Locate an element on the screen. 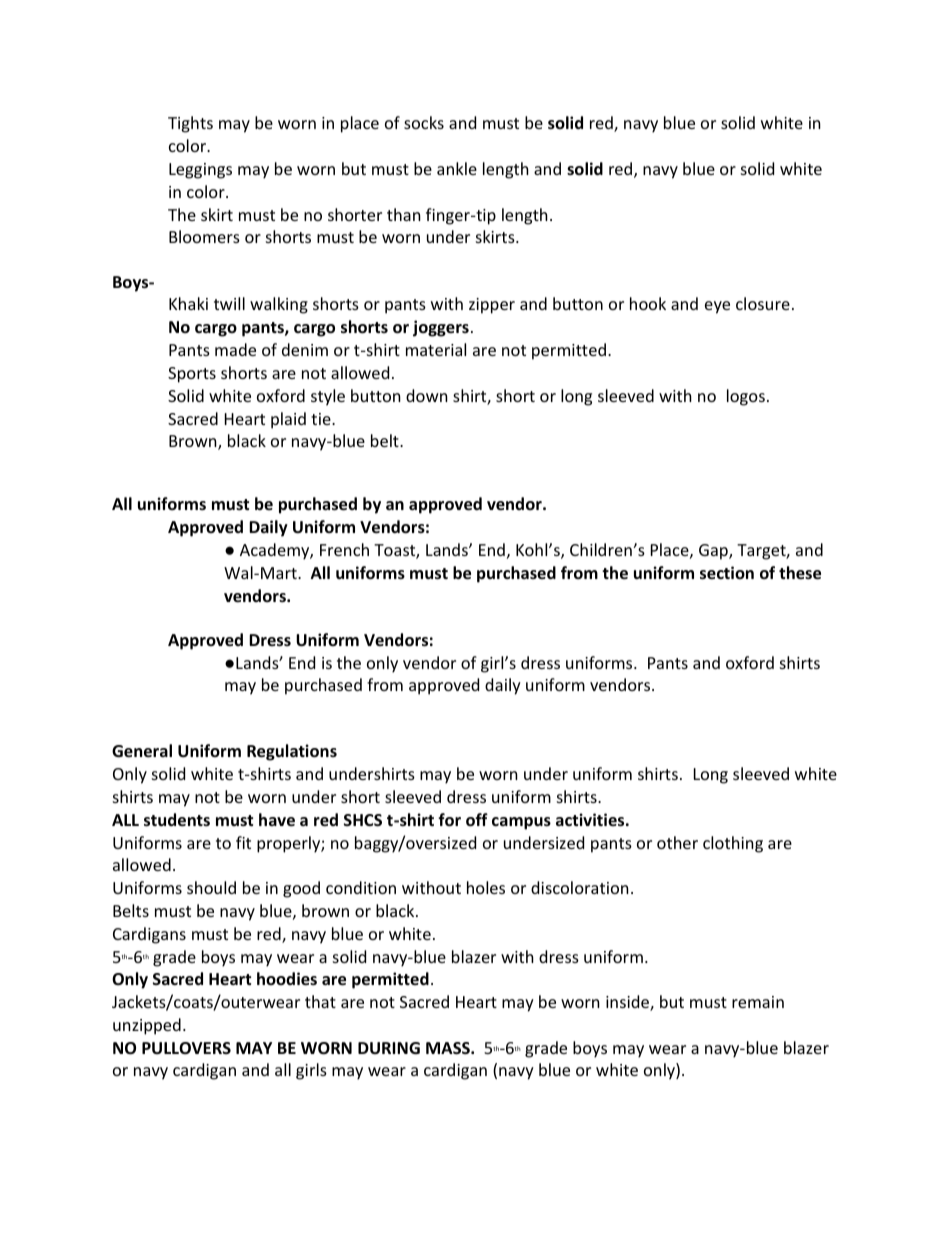  Leggings is located at coordinates (200, 171).
